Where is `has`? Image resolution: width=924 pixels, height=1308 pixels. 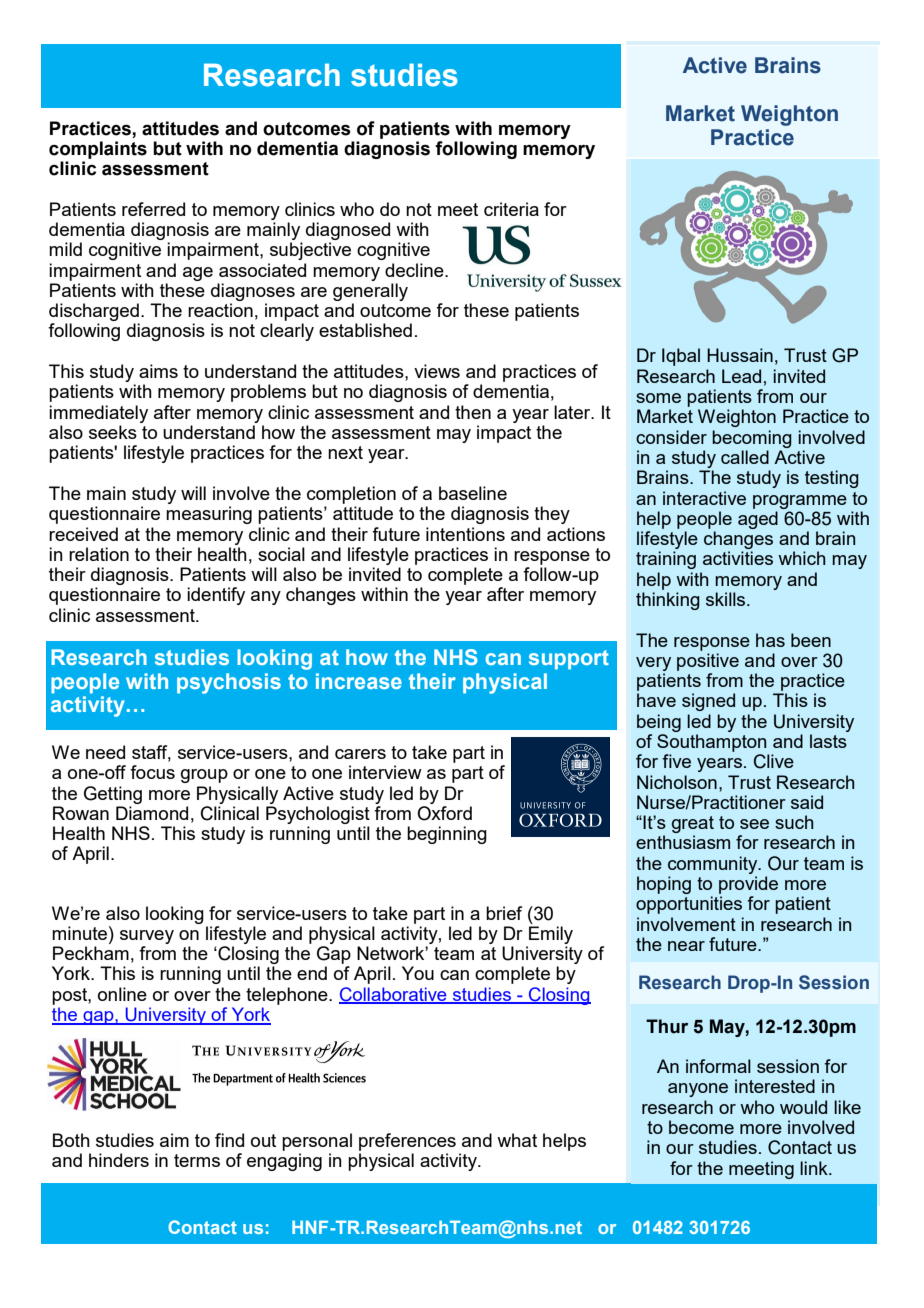
has is located at coordinates (770, 640).
